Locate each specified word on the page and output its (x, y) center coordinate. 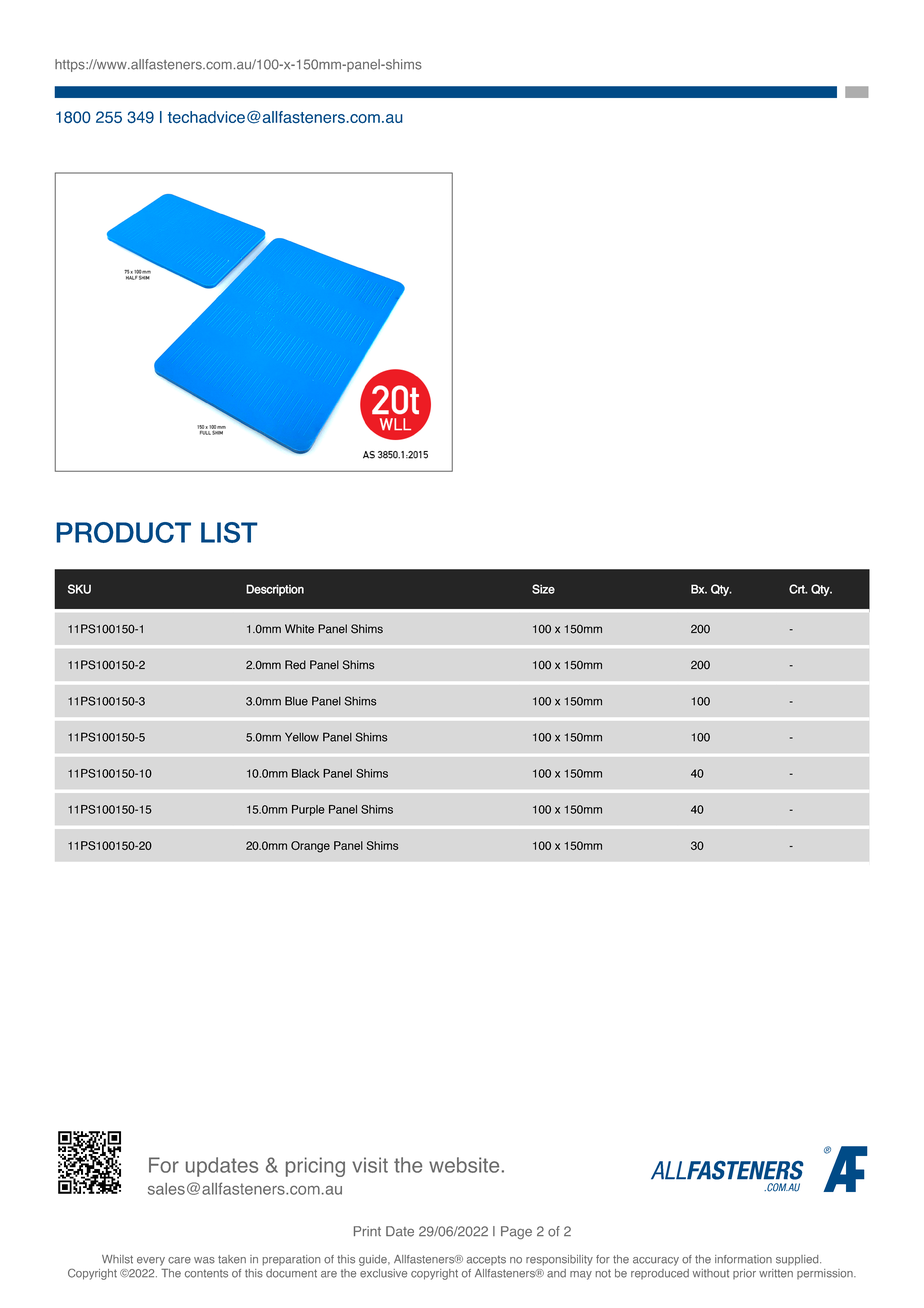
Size (543, 589)
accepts (486, 1260)
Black (305, 773)
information (743, 1259)
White (299, 629)
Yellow (302, 737)
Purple (308, 810)
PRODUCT (123, 532)
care (179, 1260)
